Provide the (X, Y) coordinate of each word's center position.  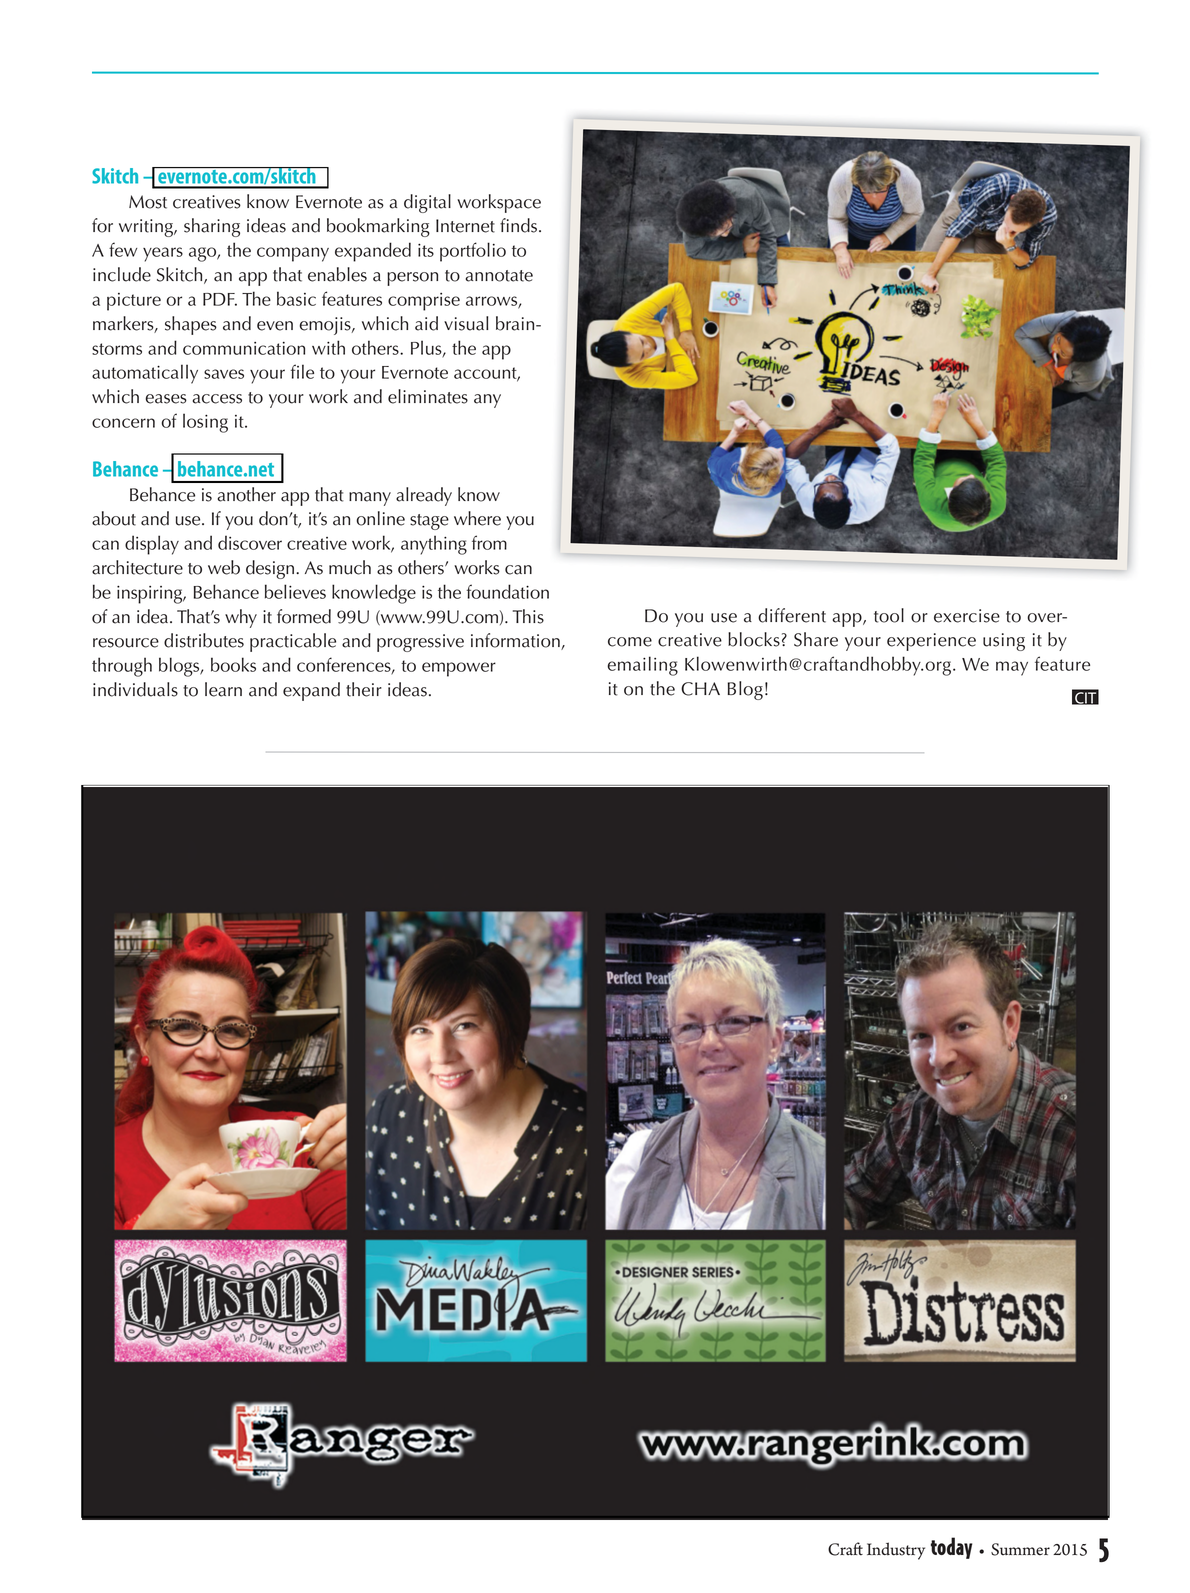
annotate (499, 276)
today (951, 1548)
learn (223, 689)
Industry (896, 1551)
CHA (700, 689)
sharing (212, 227)
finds (518, 225)
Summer (1020, 1549)
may (1012, 668)
